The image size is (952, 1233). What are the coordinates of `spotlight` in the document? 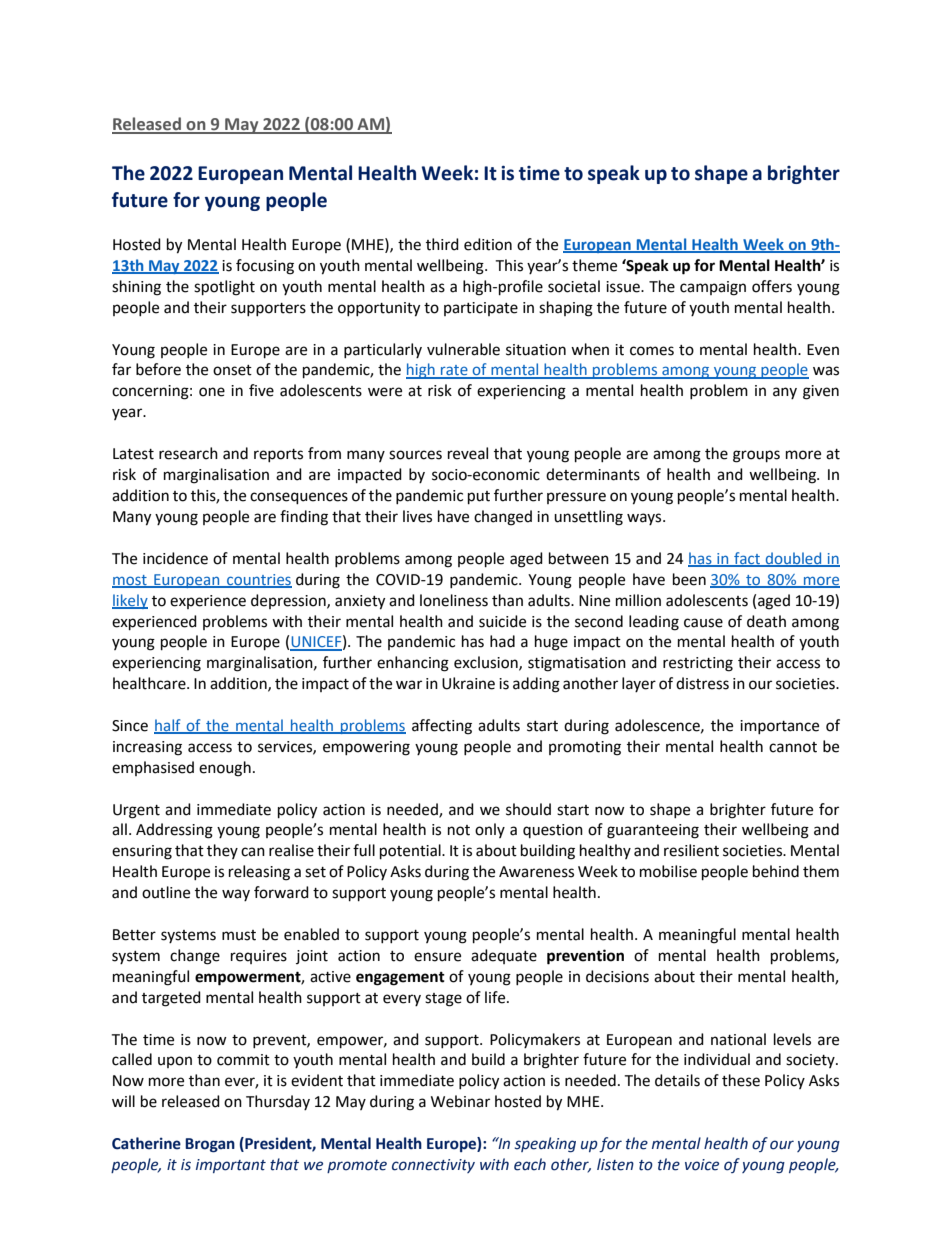 It's located at (224, 288).
